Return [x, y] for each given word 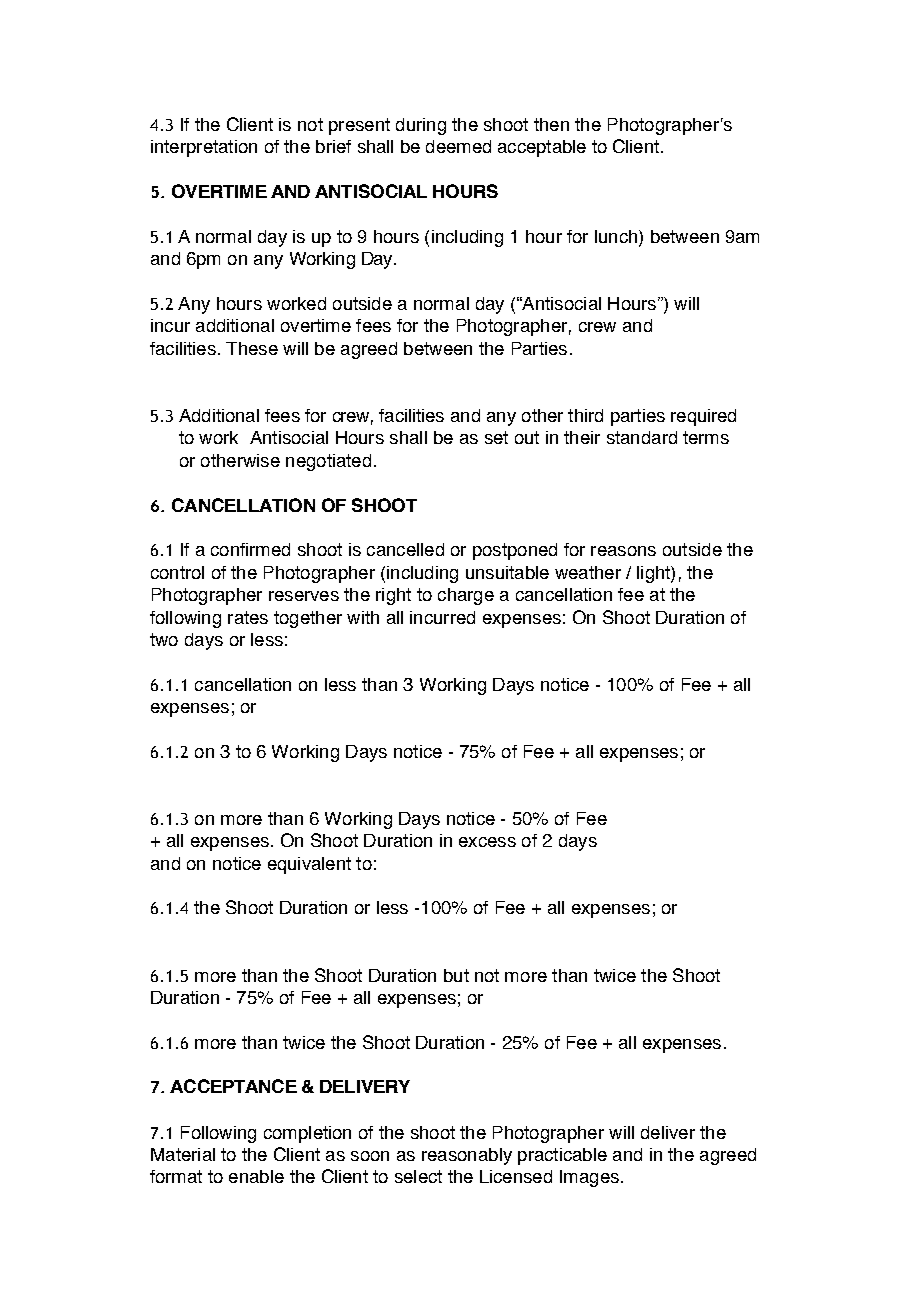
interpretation [204, 148]
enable [256, 1176]
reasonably [467, 1156]
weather [588, 572]
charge [466, 596]
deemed [458, 146]
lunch [617, 238]
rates [248, 617]
